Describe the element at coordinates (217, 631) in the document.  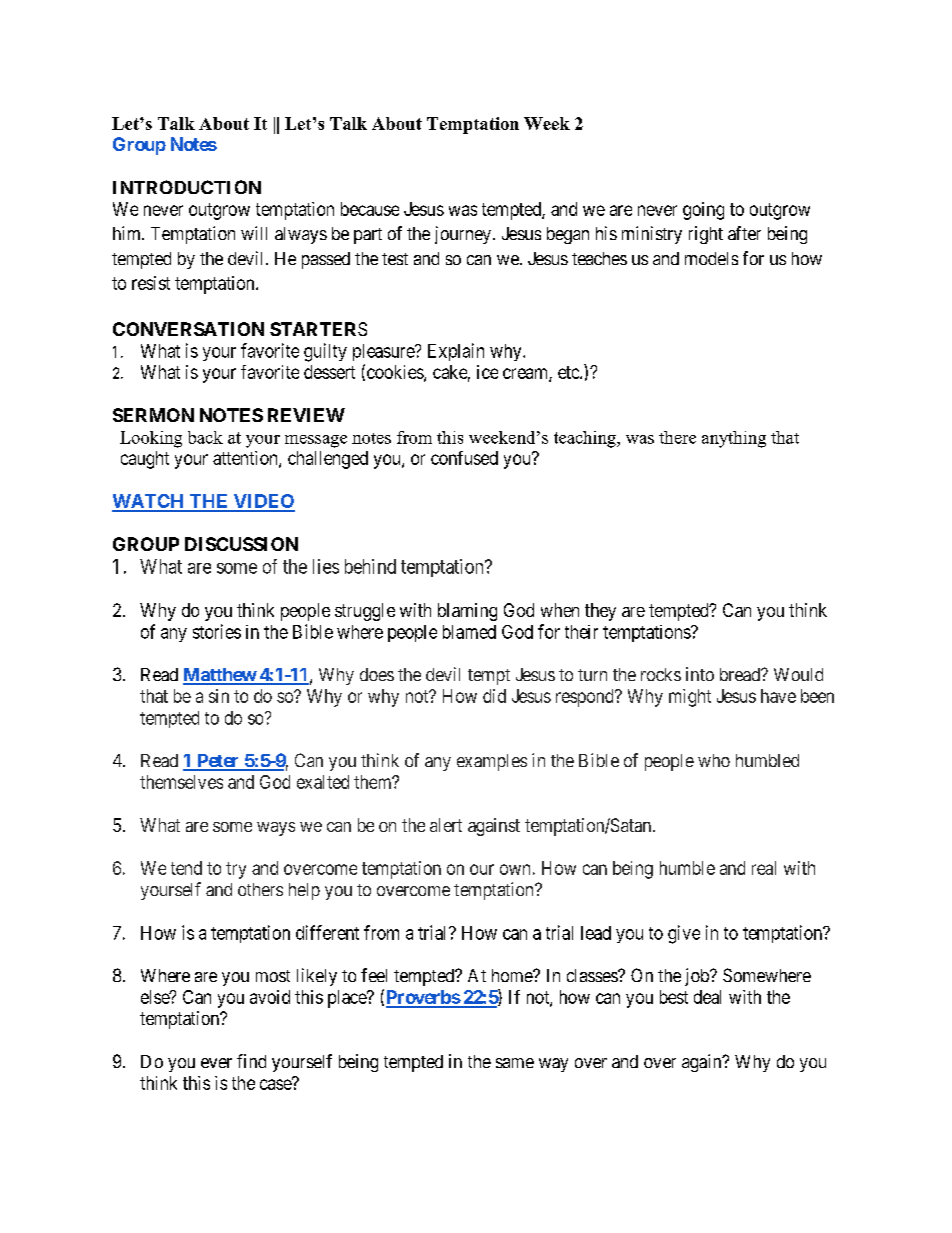
I see `stories` at that location.
